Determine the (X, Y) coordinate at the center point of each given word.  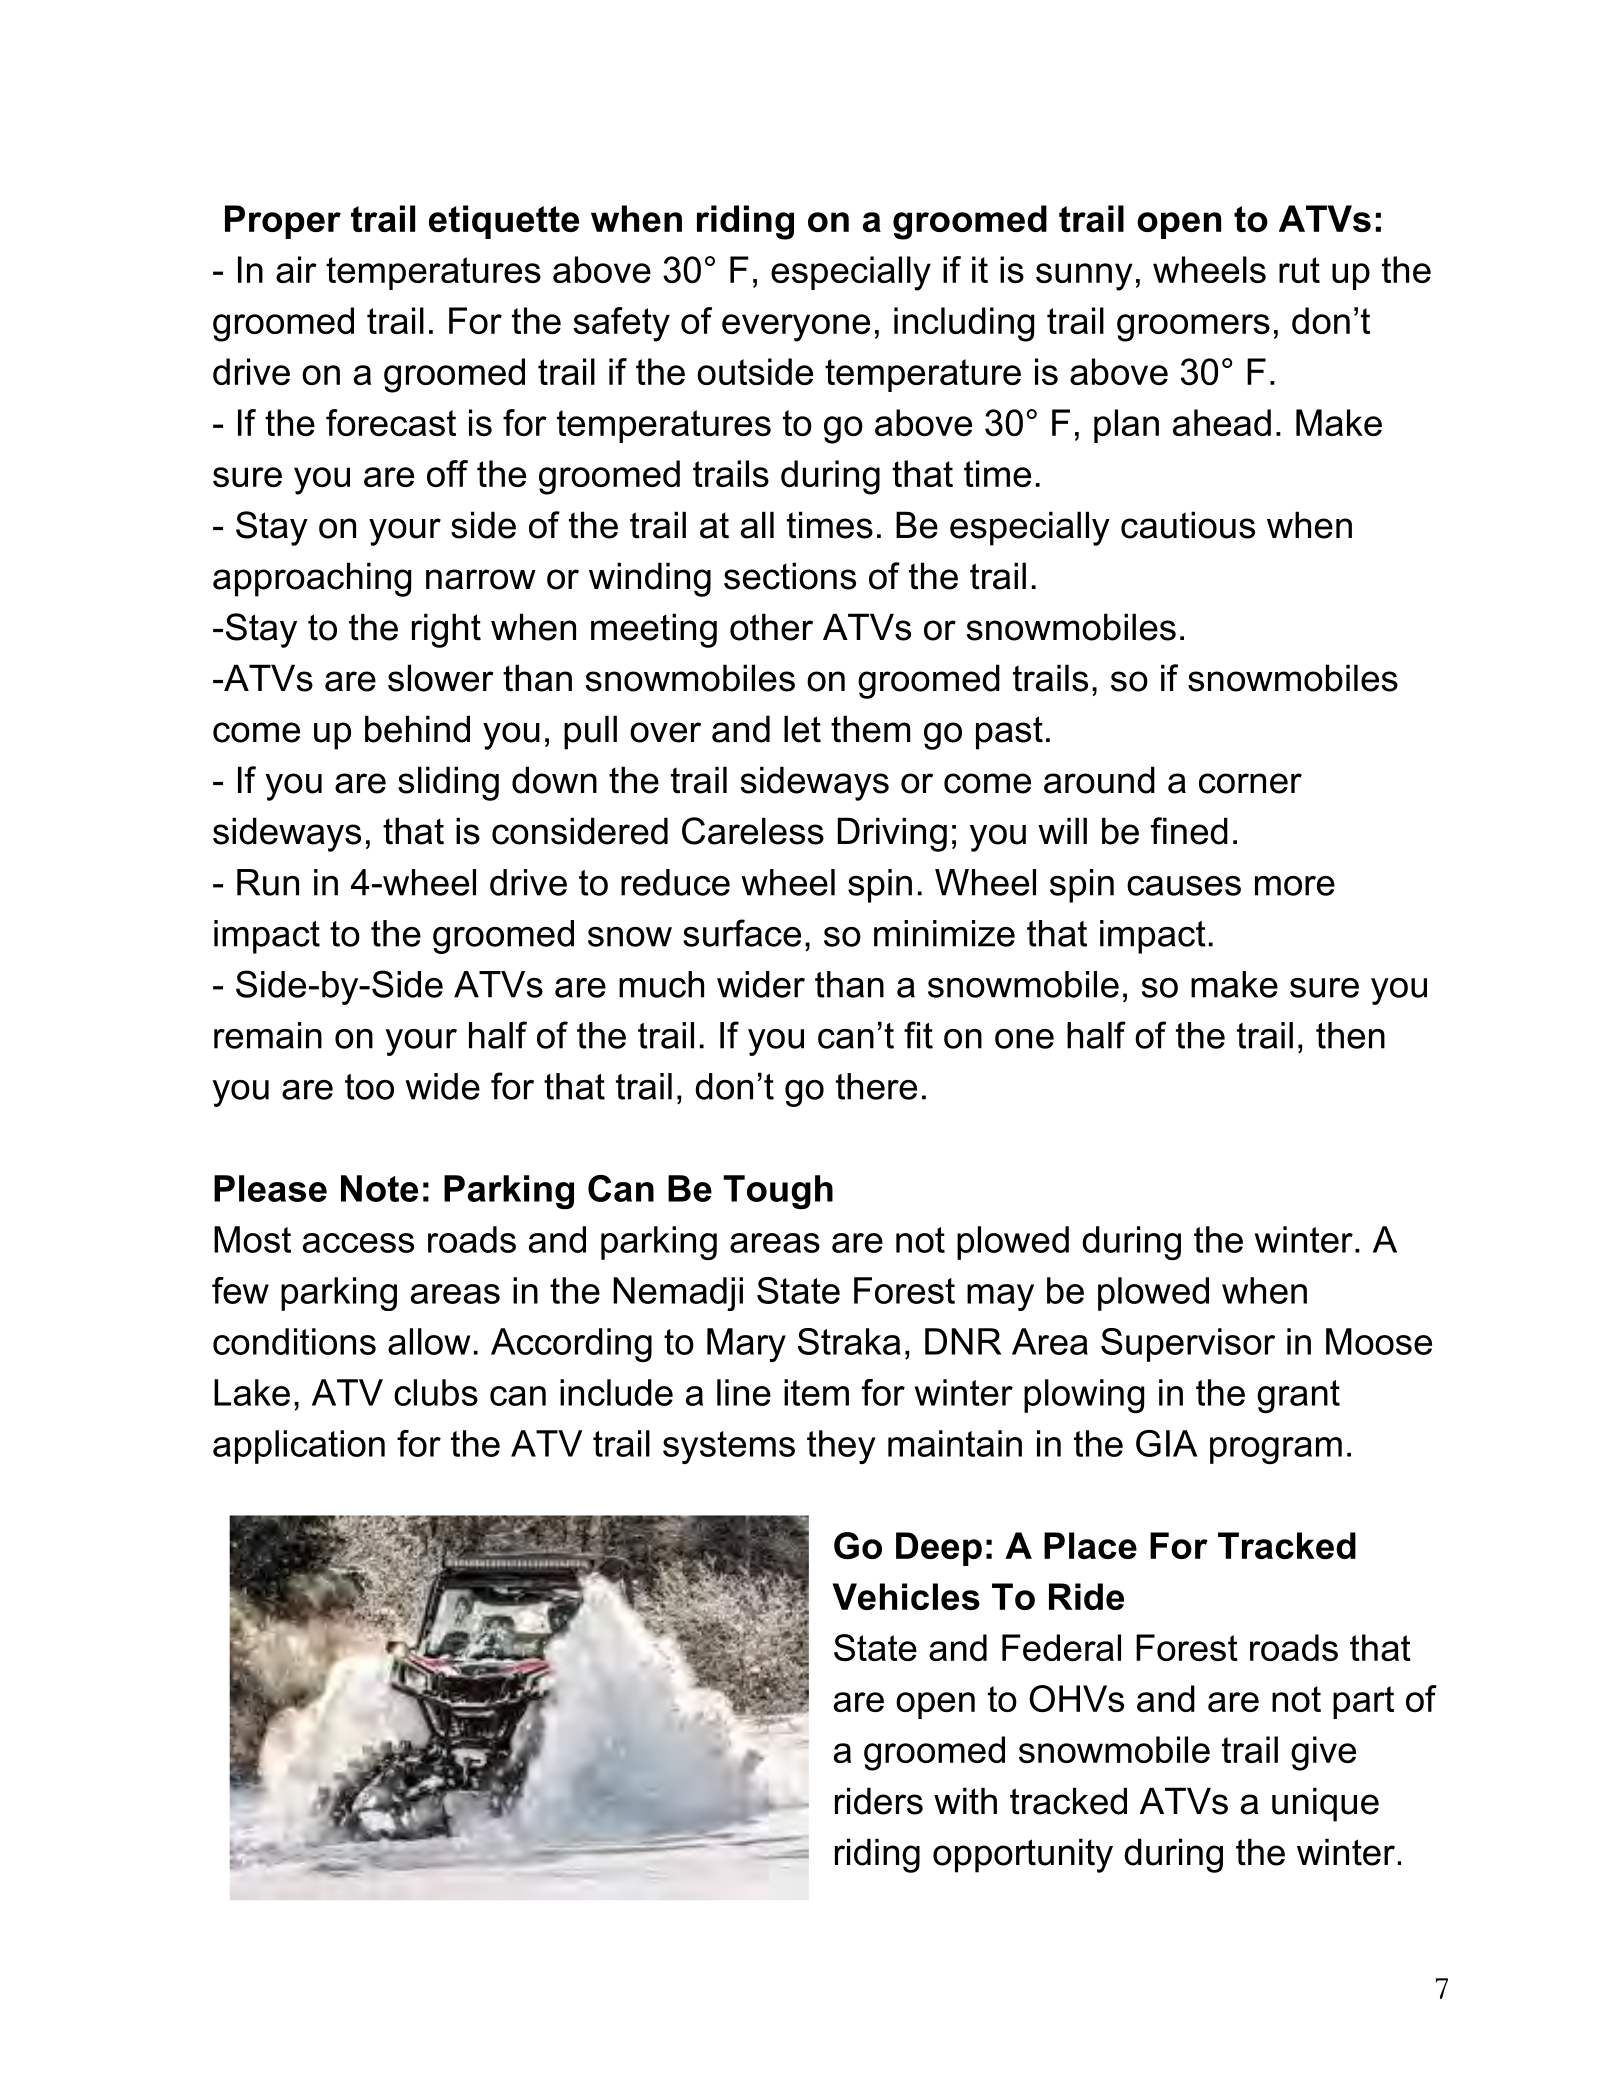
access (358, 1243)
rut (1299, 270)
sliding (448, 783)
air (296, 269)
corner (1250, 783)
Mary (746, 1345)
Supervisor (1188, 1345)
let (802, 729)
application (299, 1447)
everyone (796, 328)
